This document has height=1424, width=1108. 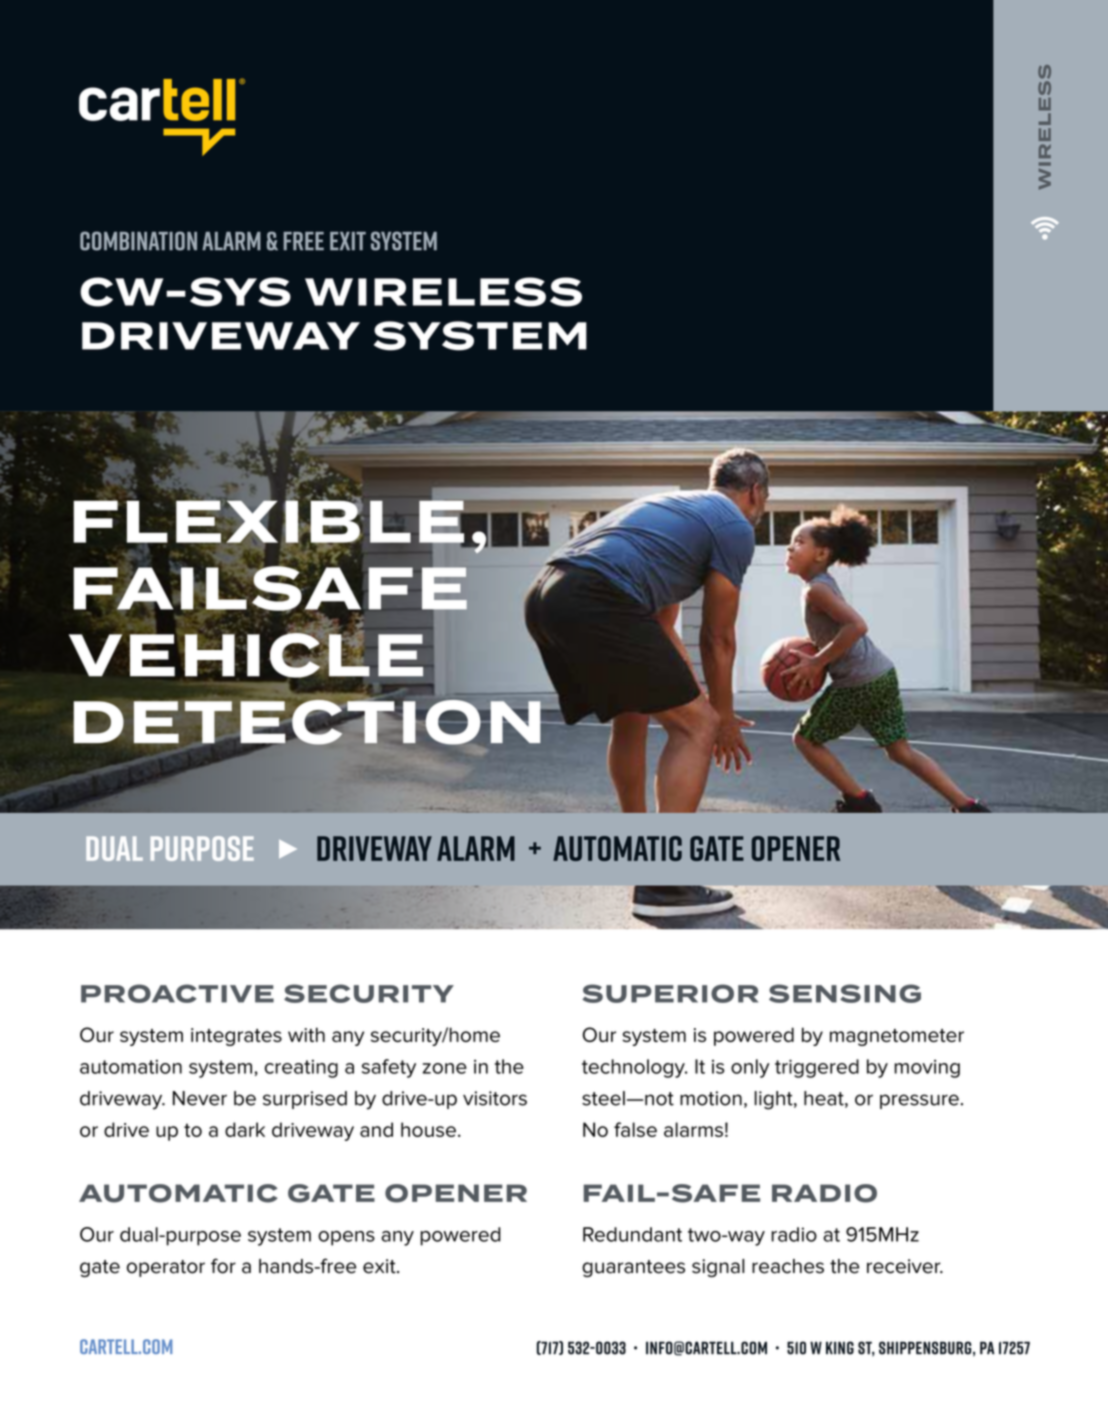 I want to click on SENSING, so click(x=845, y=993).
